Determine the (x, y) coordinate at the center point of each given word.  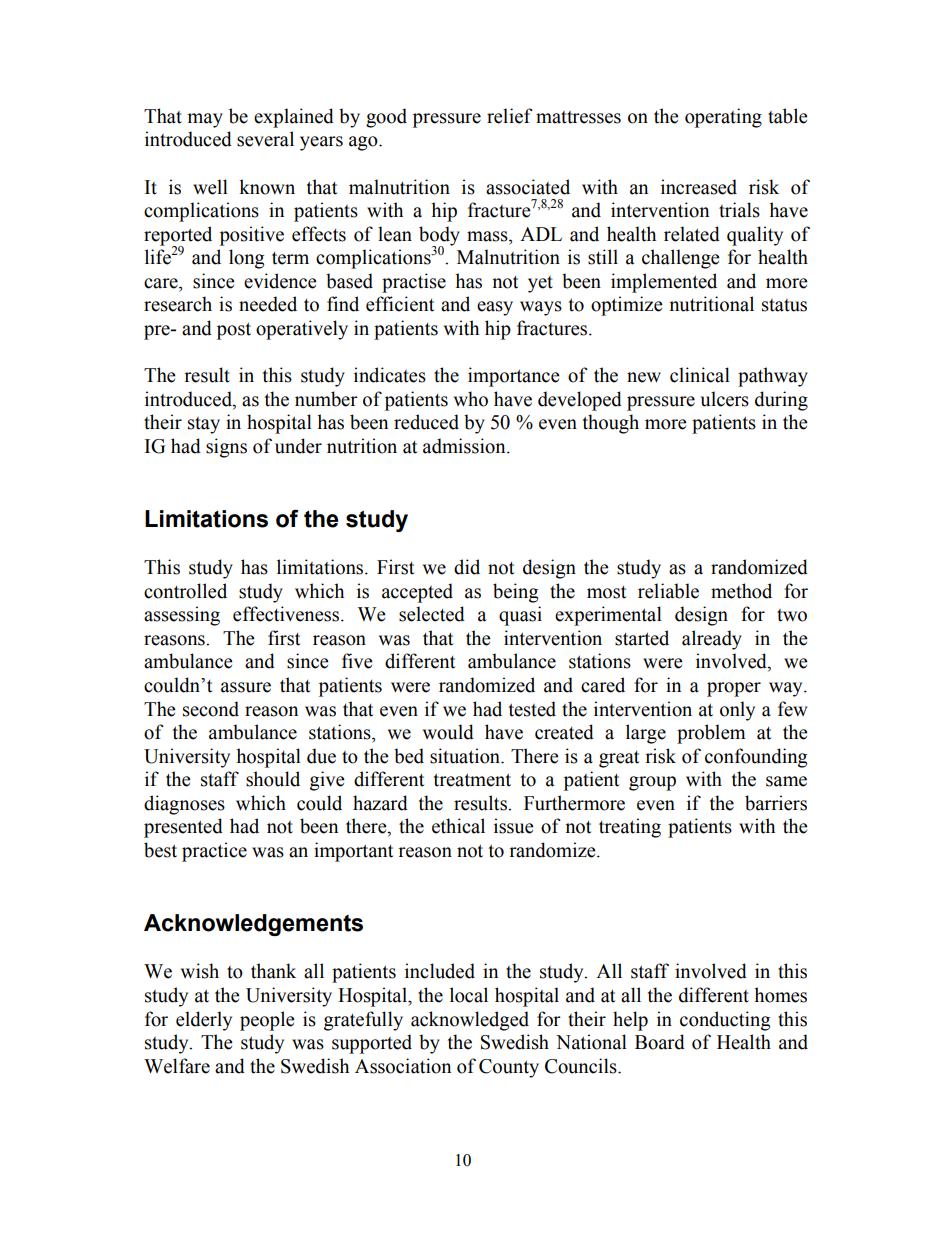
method (741, 591)
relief (510, 116)
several (265, 139)
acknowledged (470, 1021)
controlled (185, 591)
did (467, 567)
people (267, 1021)
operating (723, 118)
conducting (725, 1021)
